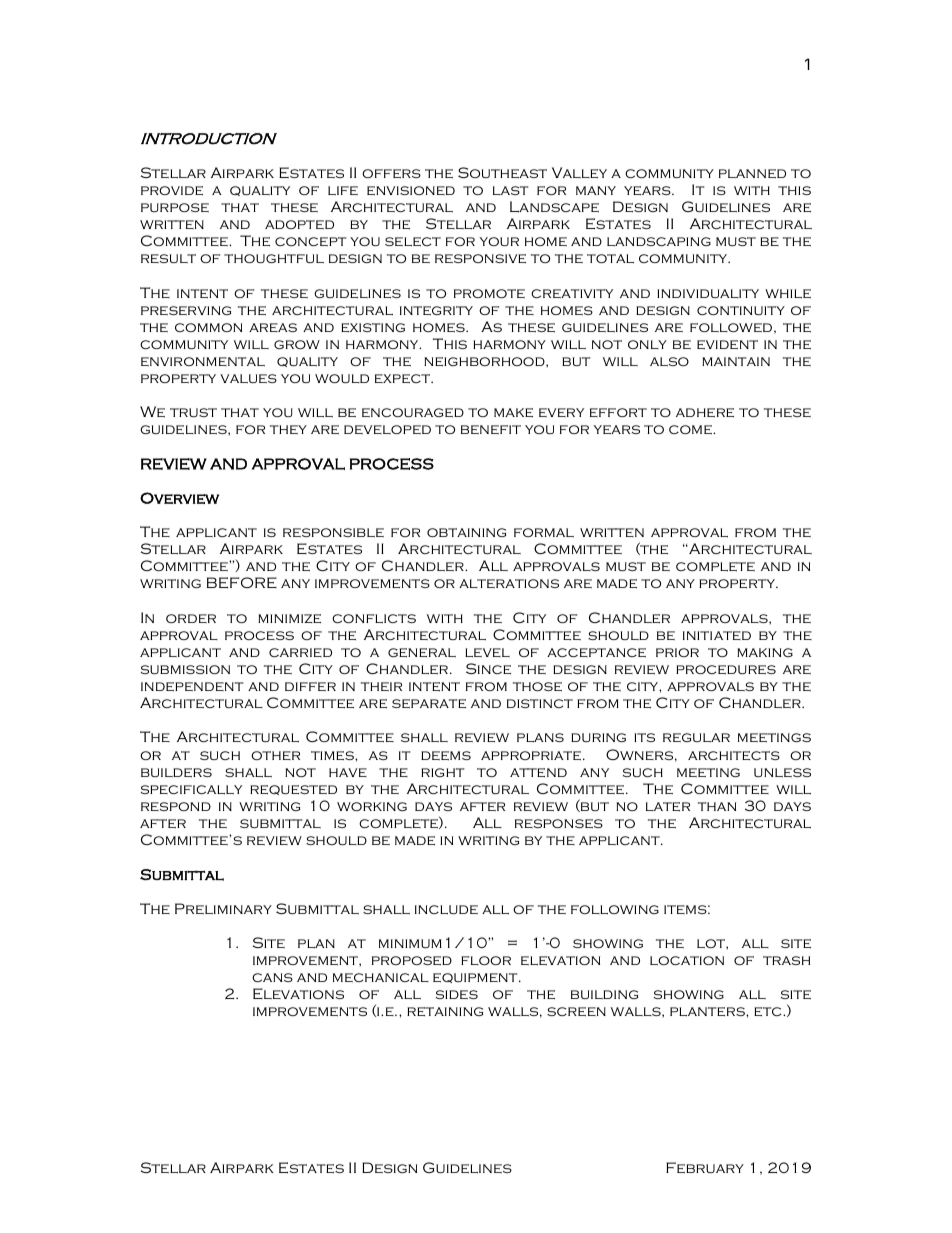 The width and height of the page is (952, 1233). What do you see at coordinates (488, 668) in the page?
I see `Since` at bounding box center [488, 668].
